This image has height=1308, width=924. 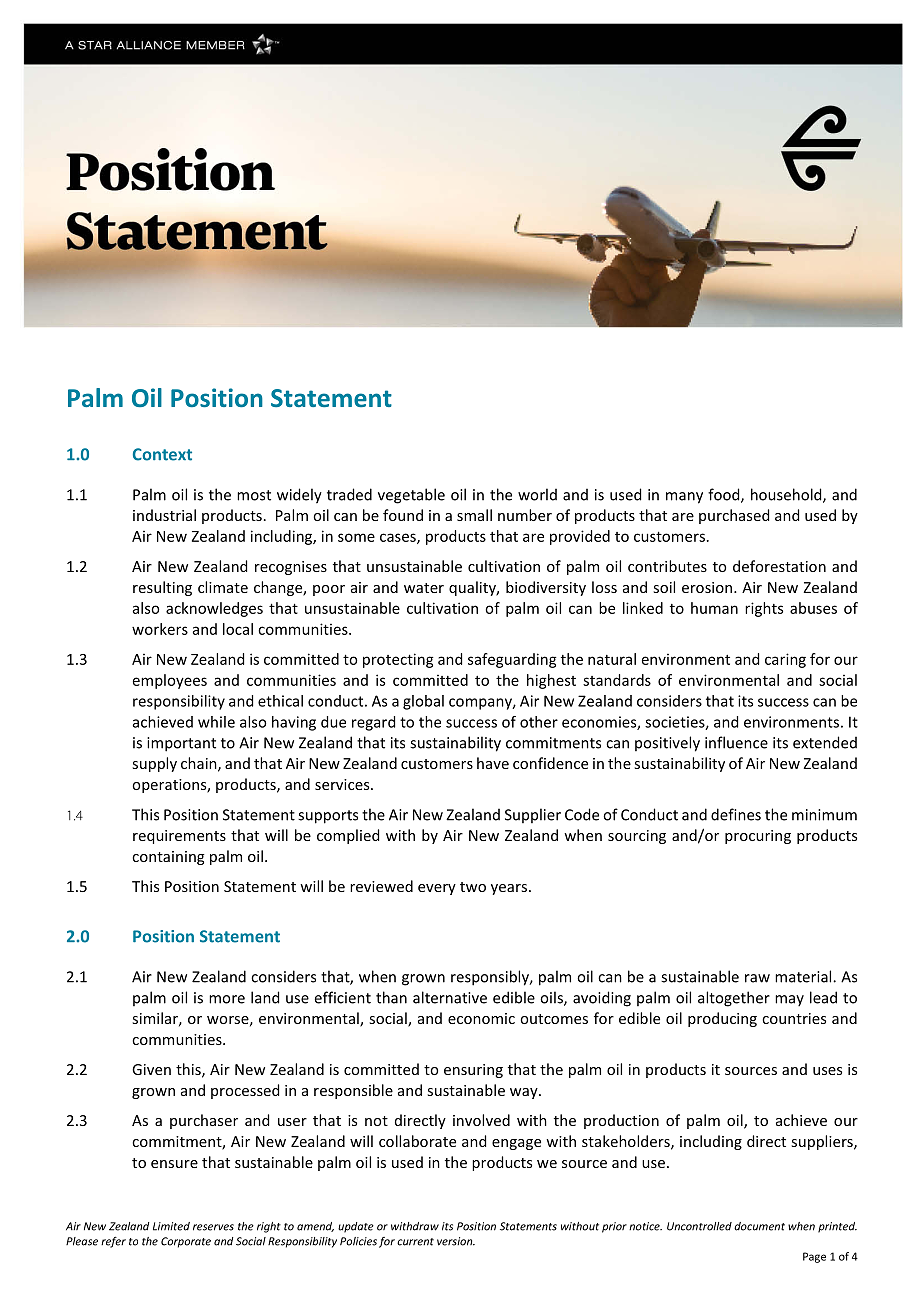 I want to click on vegetable, so click(x=411, y=496).
